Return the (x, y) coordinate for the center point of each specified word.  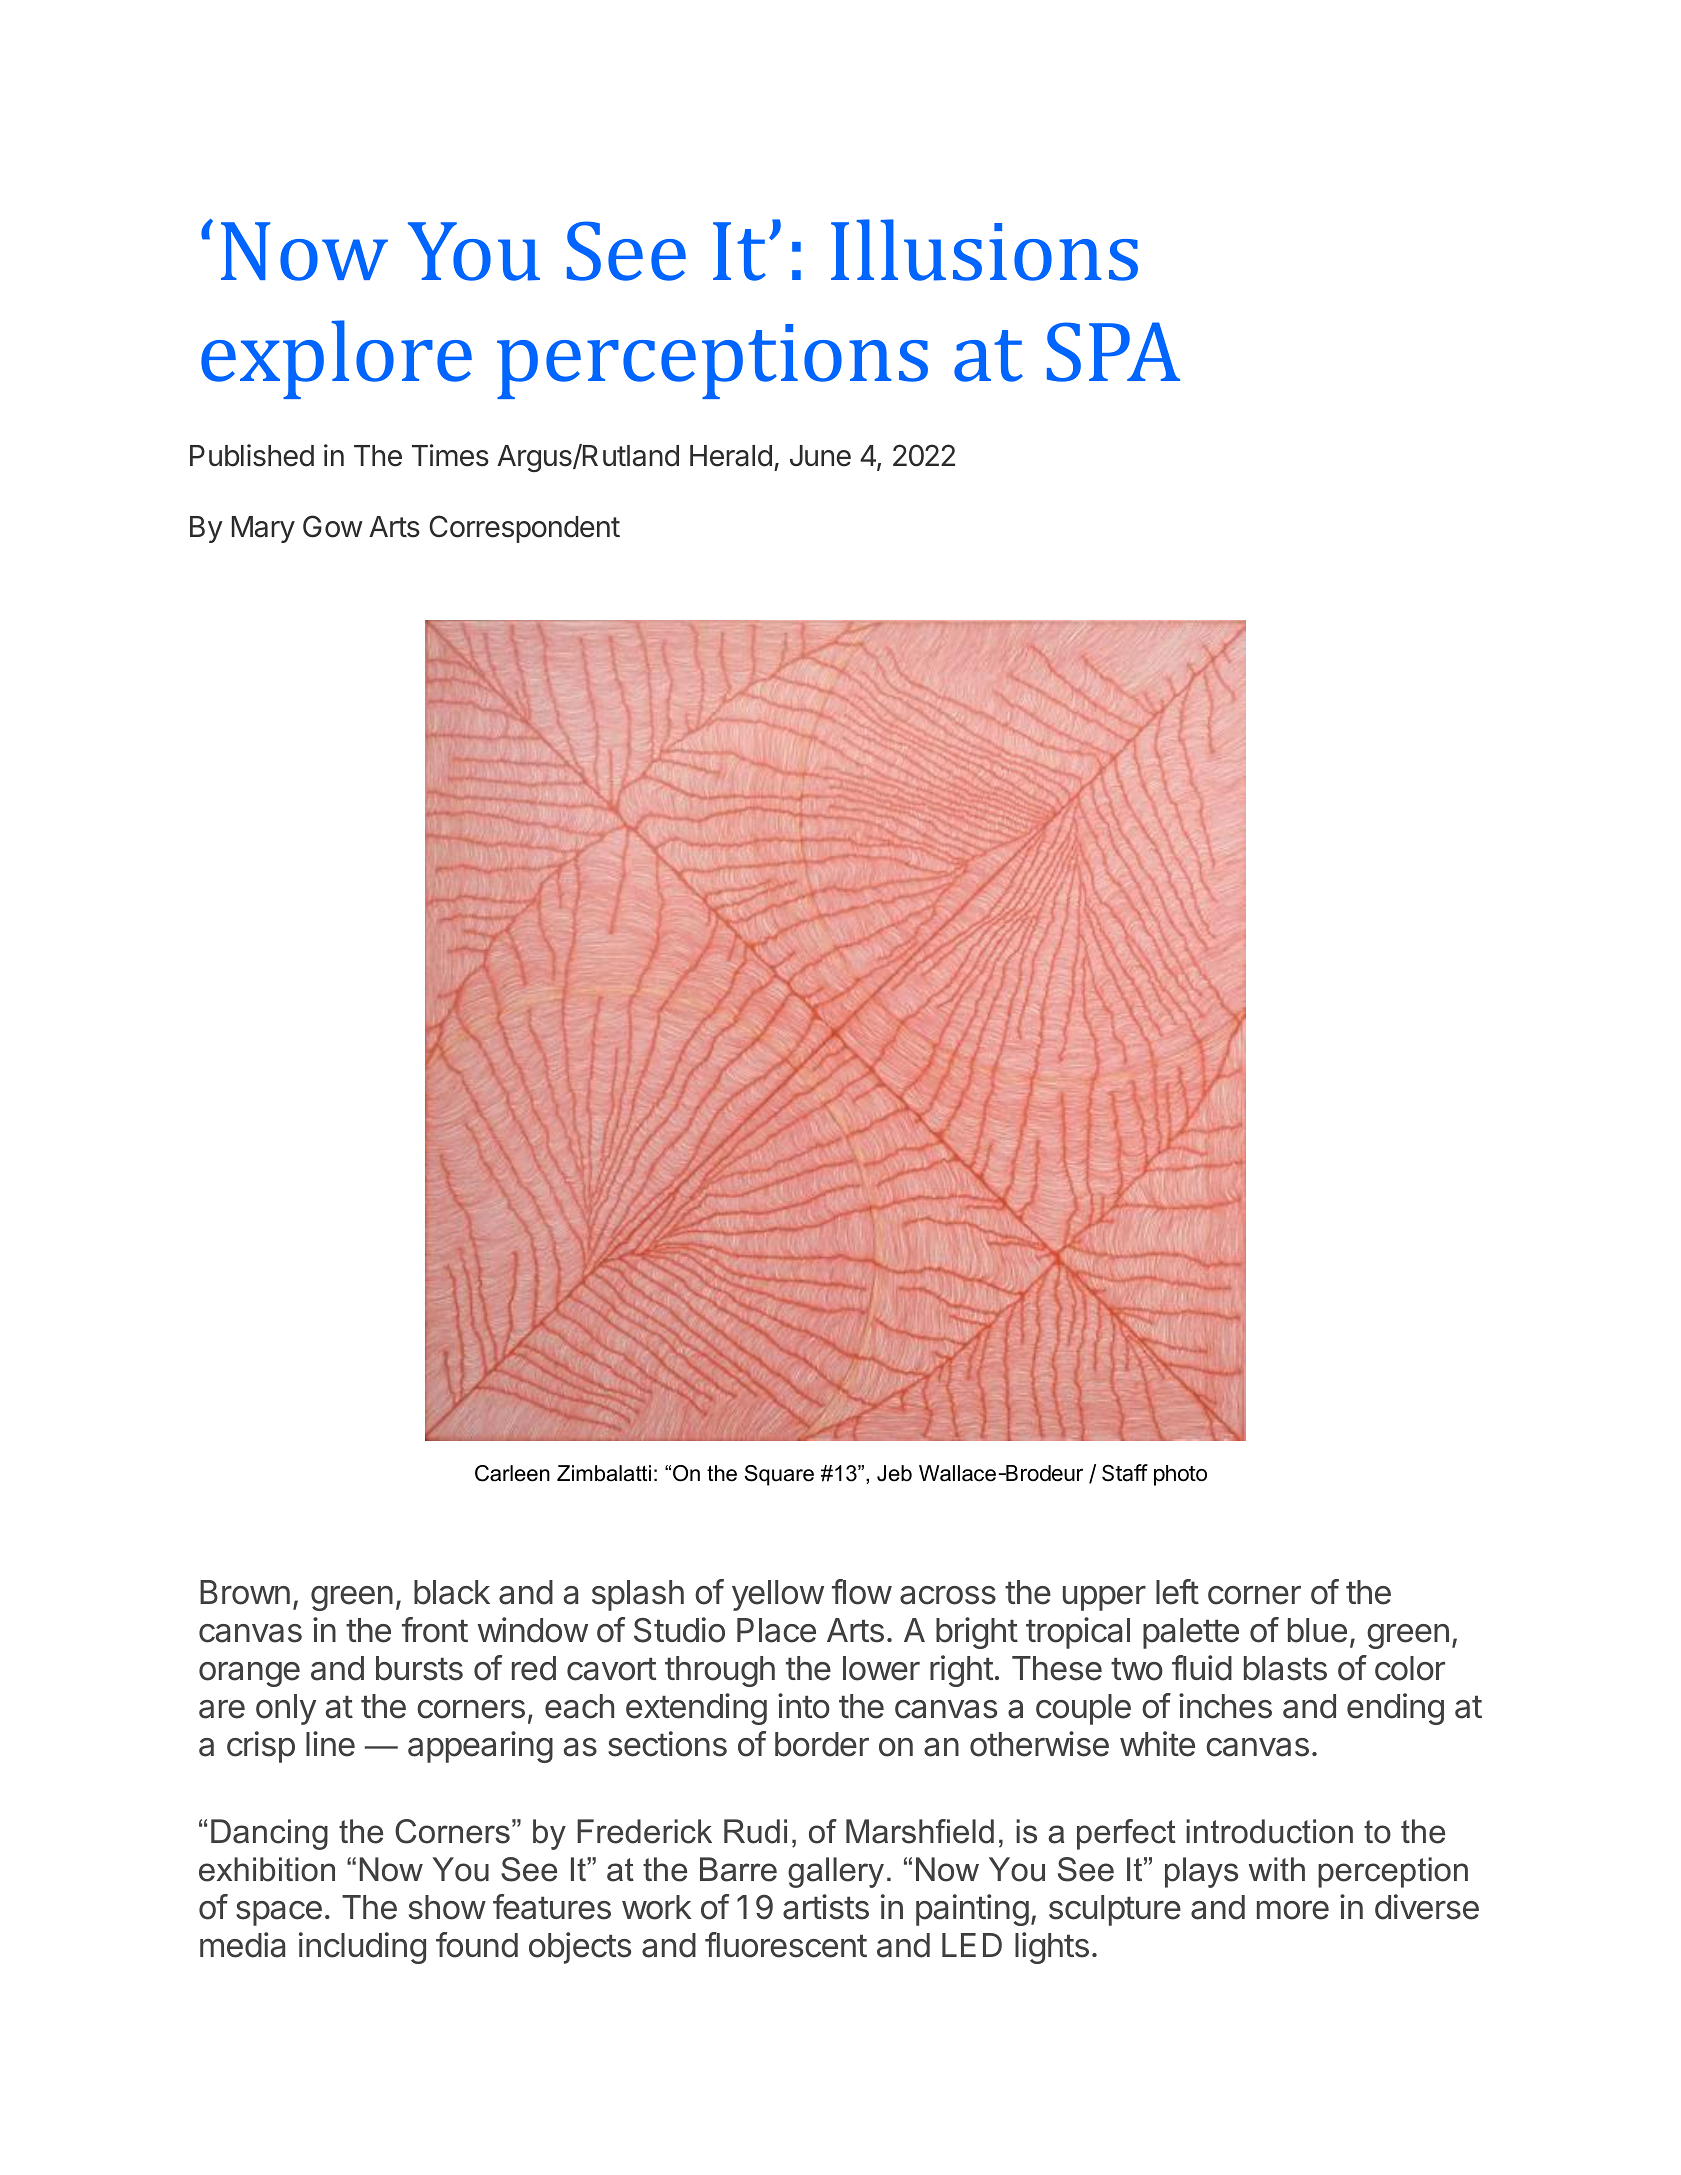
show (447, 1907)
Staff (1125, 1473)
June (820, 456)
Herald (731, 456)
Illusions (984, 250)
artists (826, 1907)
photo (1180, 1475)
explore (336, 359)
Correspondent (524, 529)
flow (862, 1592)
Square (779, 1475)
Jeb (894, 1473)
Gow (333, 526)
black (452, 1592)
